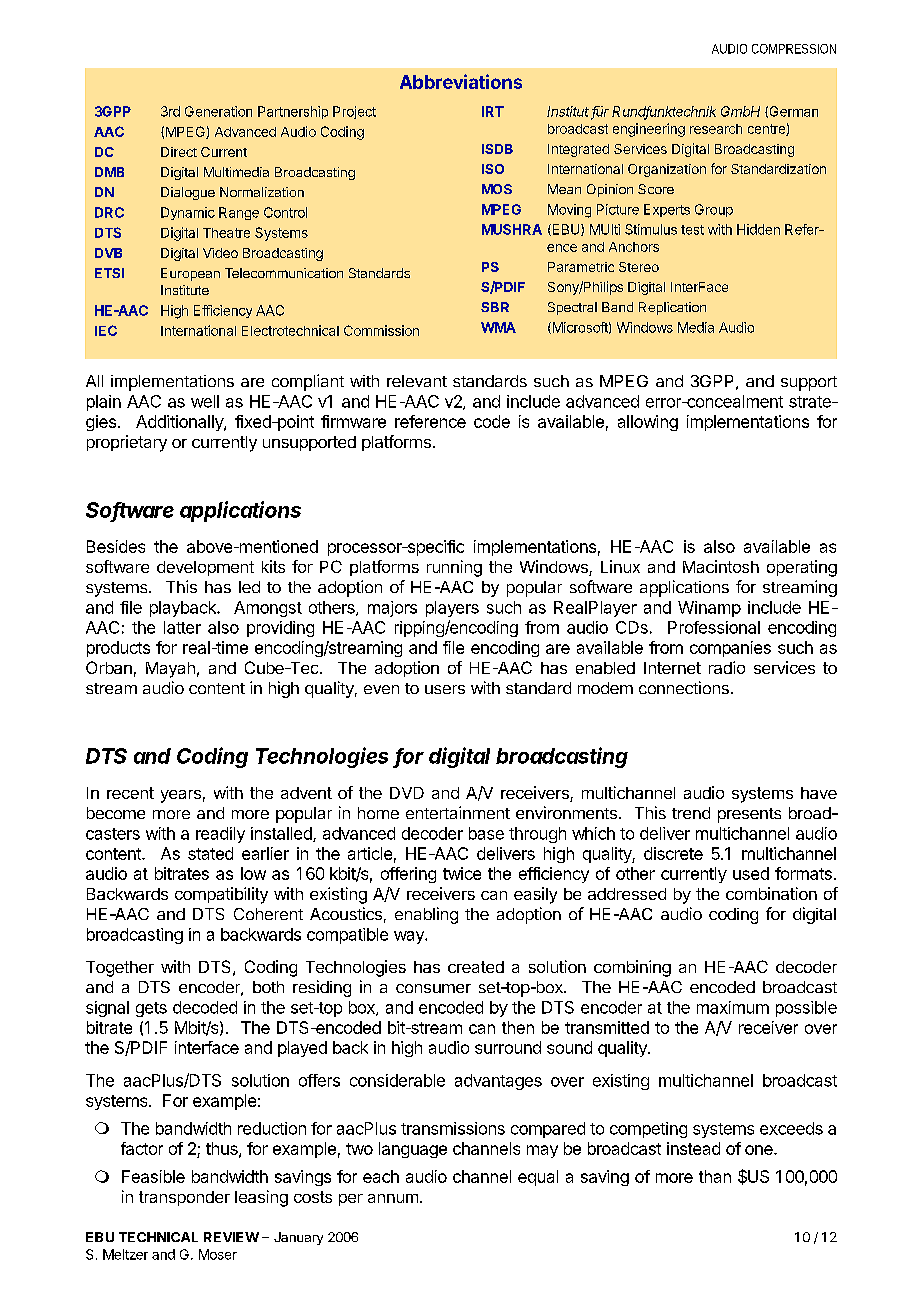 The image size is (924, 1308). What do you see at coordinates (182, 627) in the screenshot?
I see `latter` at bounding box center [182, 627].
